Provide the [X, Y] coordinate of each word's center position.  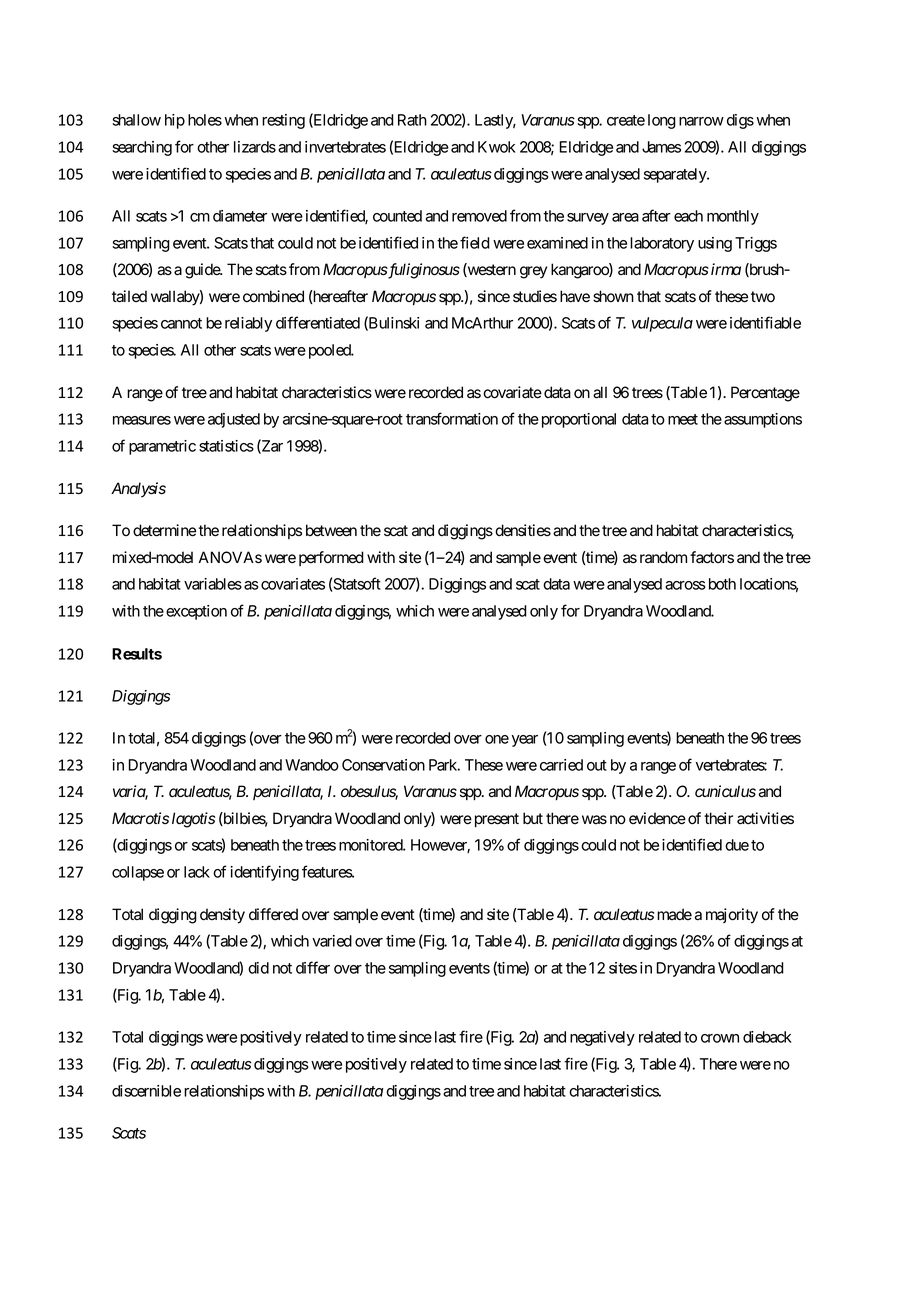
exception [196, 612]
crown [720, 1038]
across [685, 585]
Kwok [497, 147]
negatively [602, 1038]
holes [205, 120]
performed [331, 558]
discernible [146, 1091]
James [661, 147]
